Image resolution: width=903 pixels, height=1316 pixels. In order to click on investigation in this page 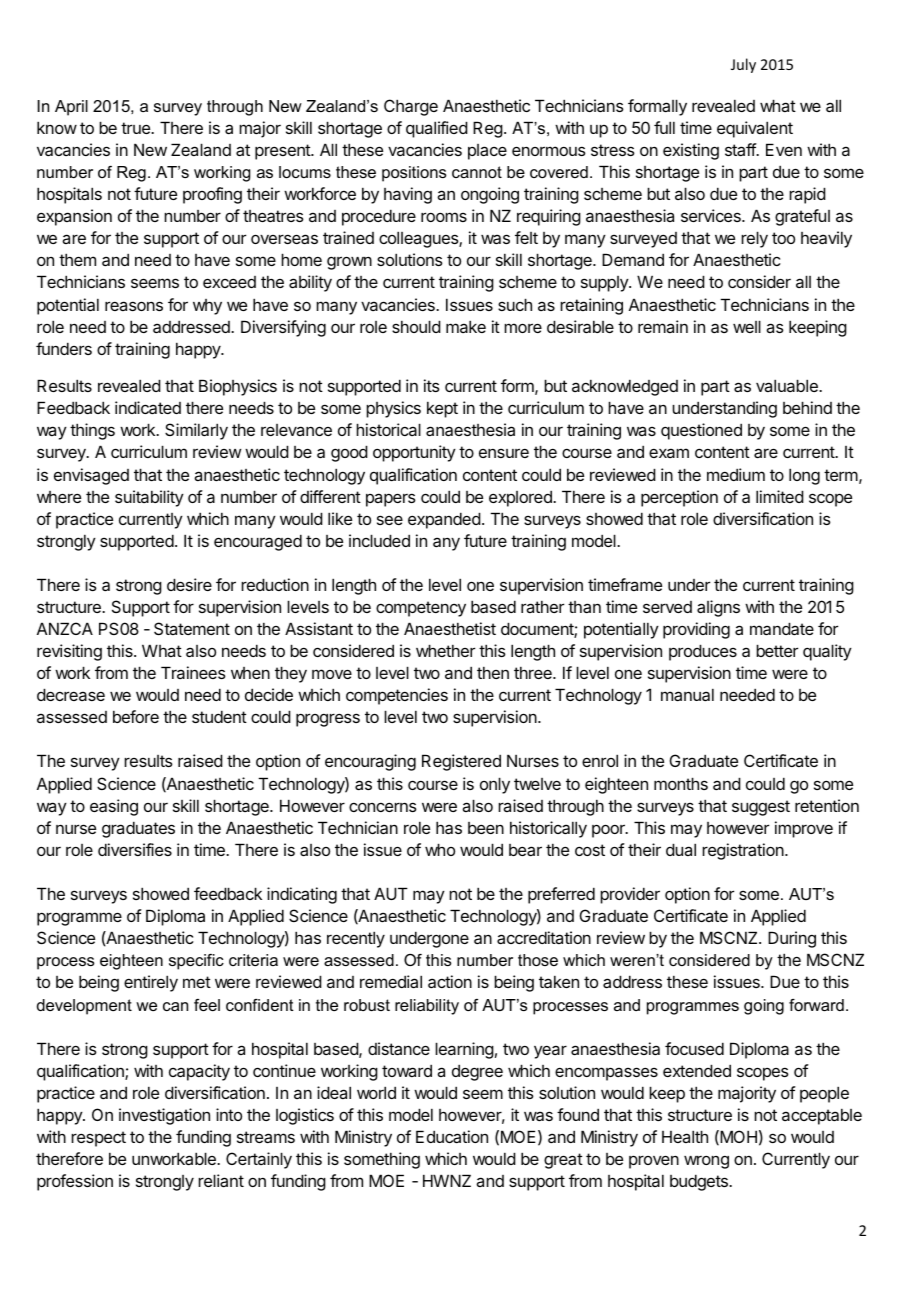, I will do `click(164, 1116)`.
